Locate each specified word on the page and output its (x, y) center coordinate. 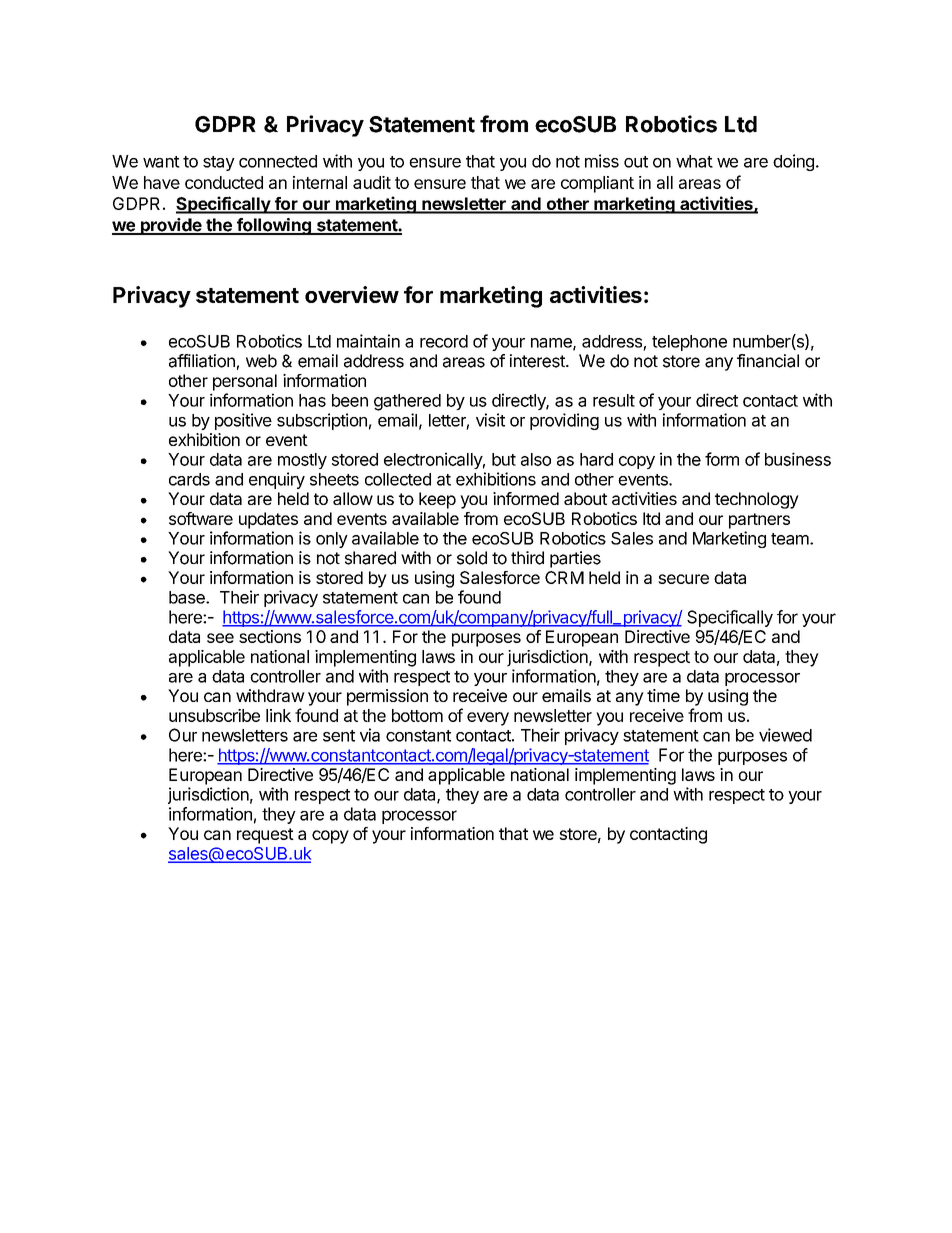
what (694, 161)
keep (437, 500)
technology (757, 500)
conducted (224, 182)
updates (268, 520)
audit (372, 182)
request (265, 836)
